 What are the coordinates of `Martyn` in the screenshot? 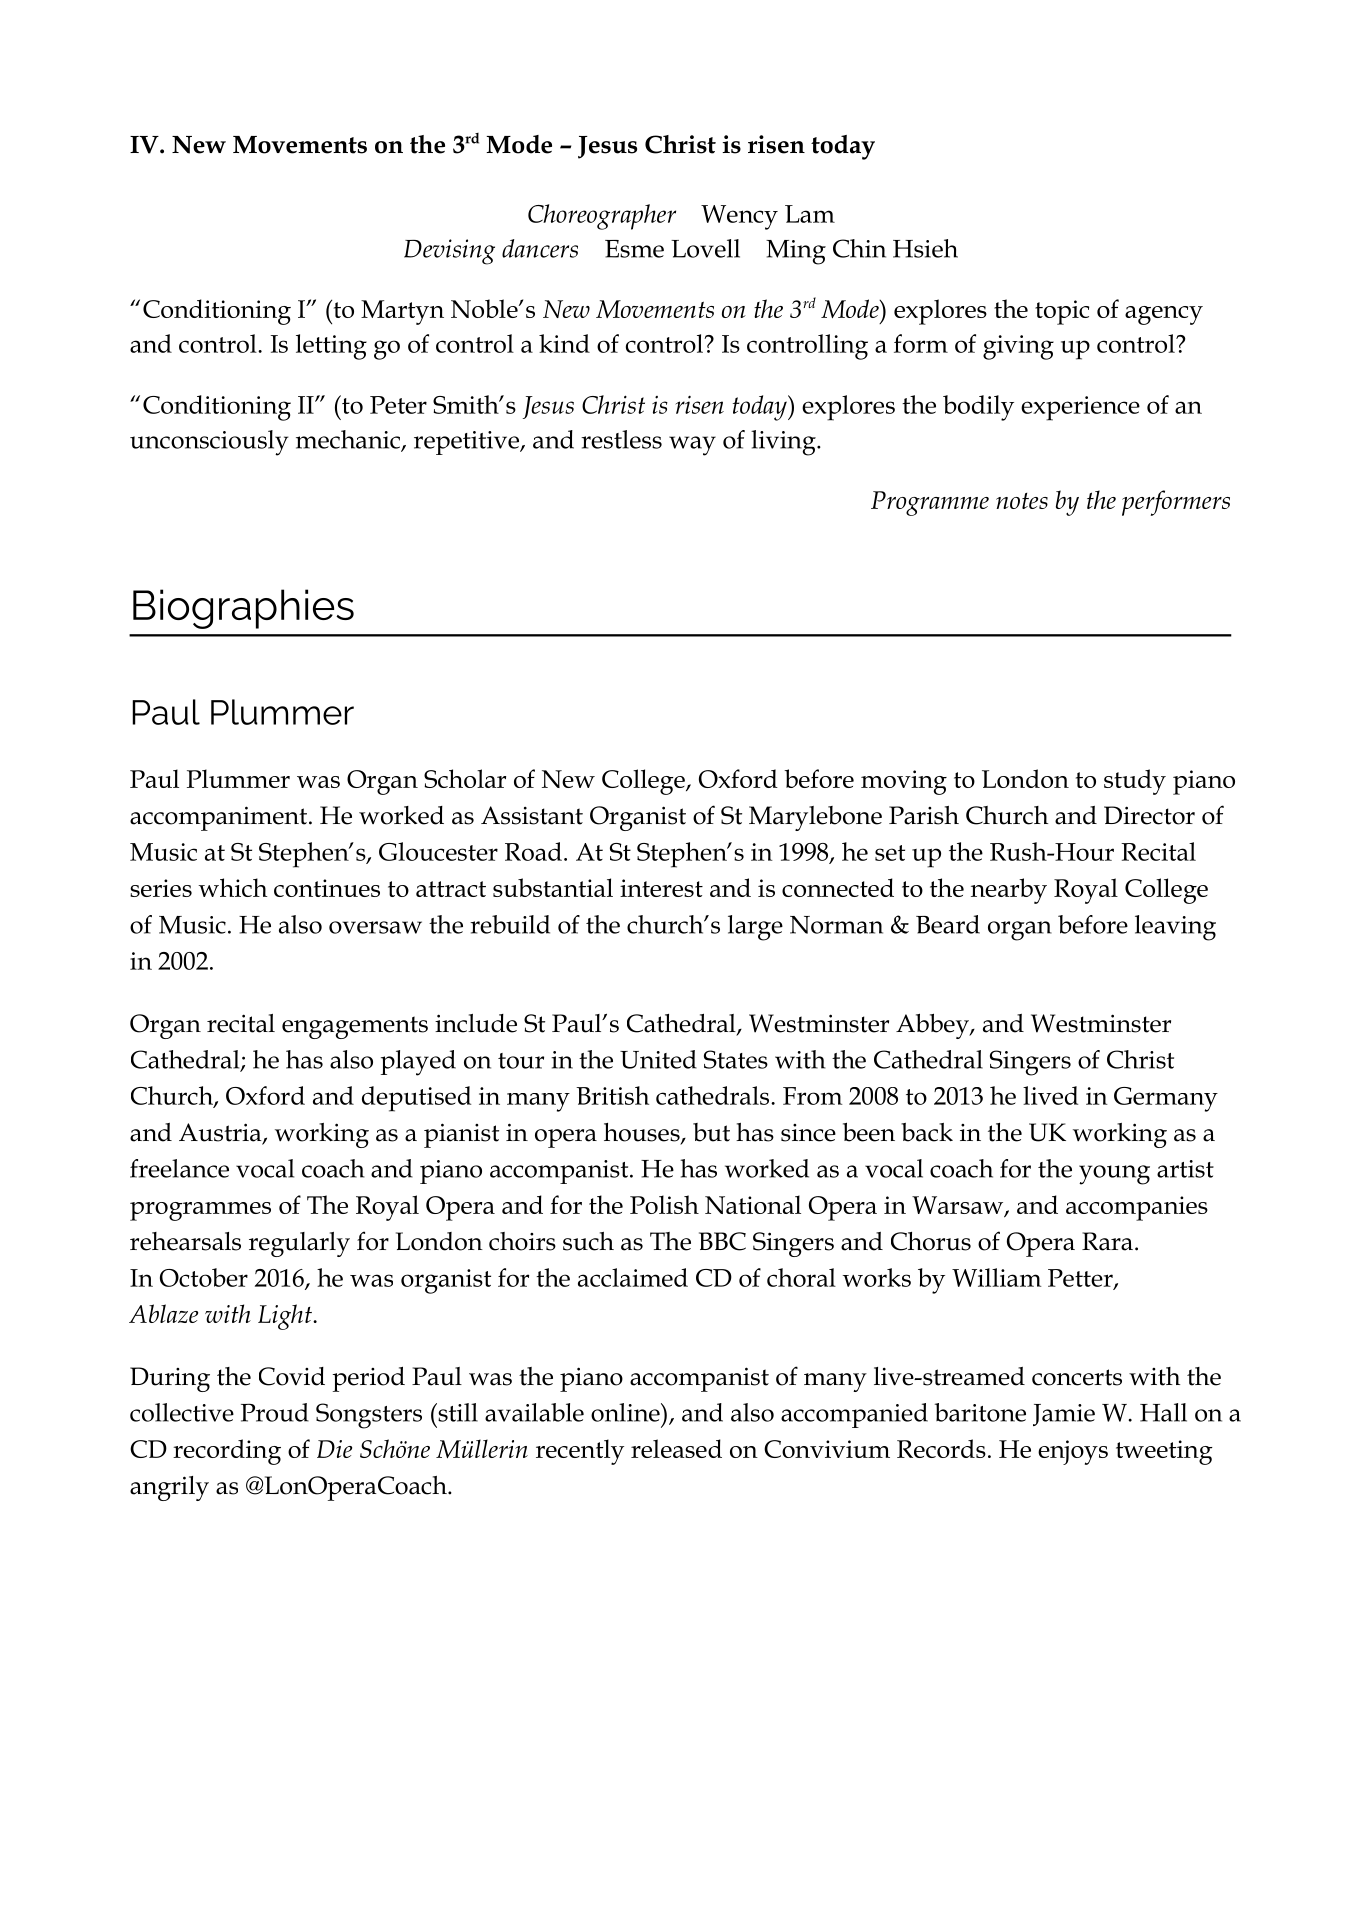 It's located at (402, 312).
